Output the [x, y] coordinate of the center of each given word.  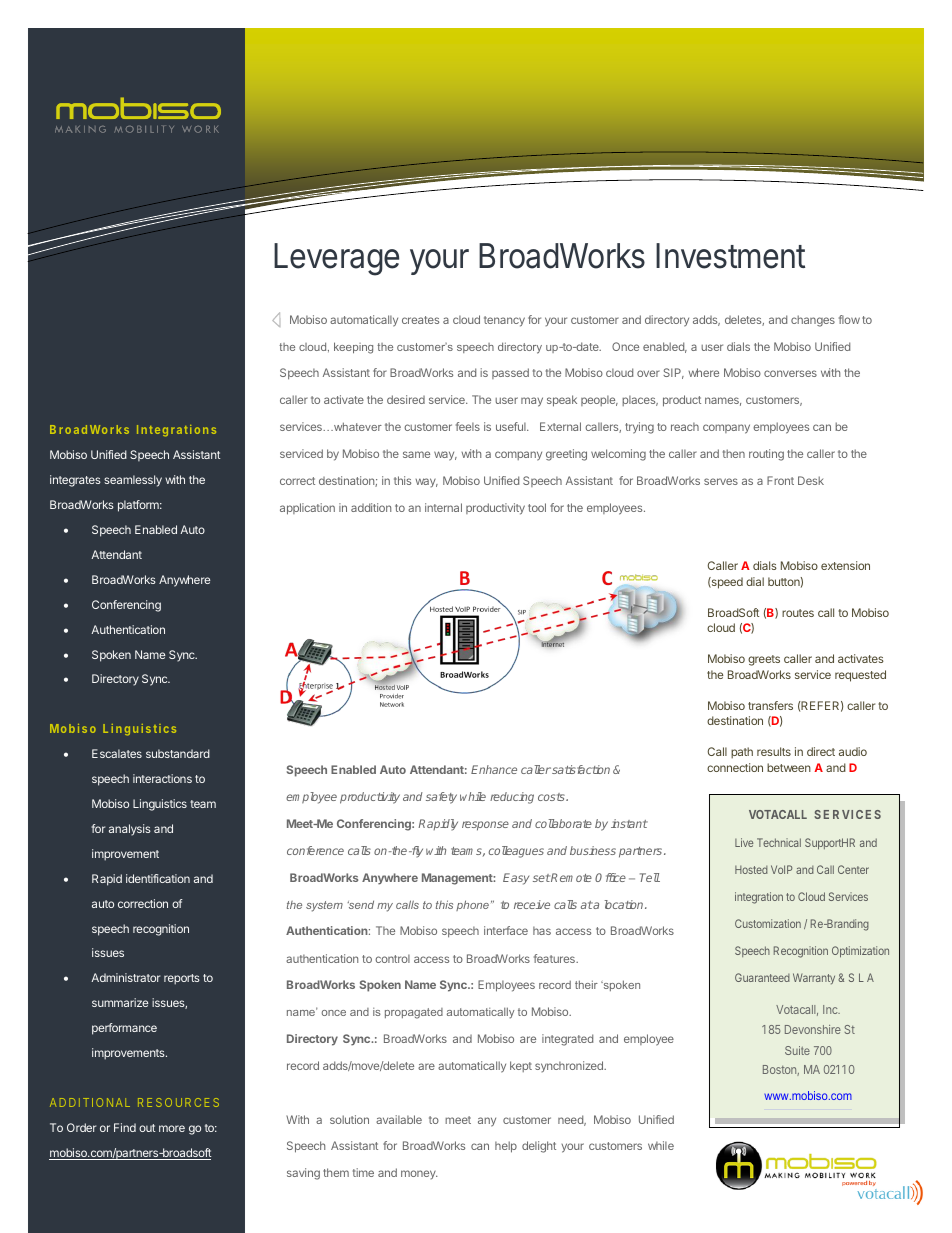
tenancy [504, 321]
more [172, 1128]
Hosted [751, 869]
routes [798, 613]
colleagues [516, 852]
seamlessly [133, 481]
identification [158, 878]
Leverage [336, 259]
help [506, 1147]
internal [443, 507]
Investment [730, 256]
